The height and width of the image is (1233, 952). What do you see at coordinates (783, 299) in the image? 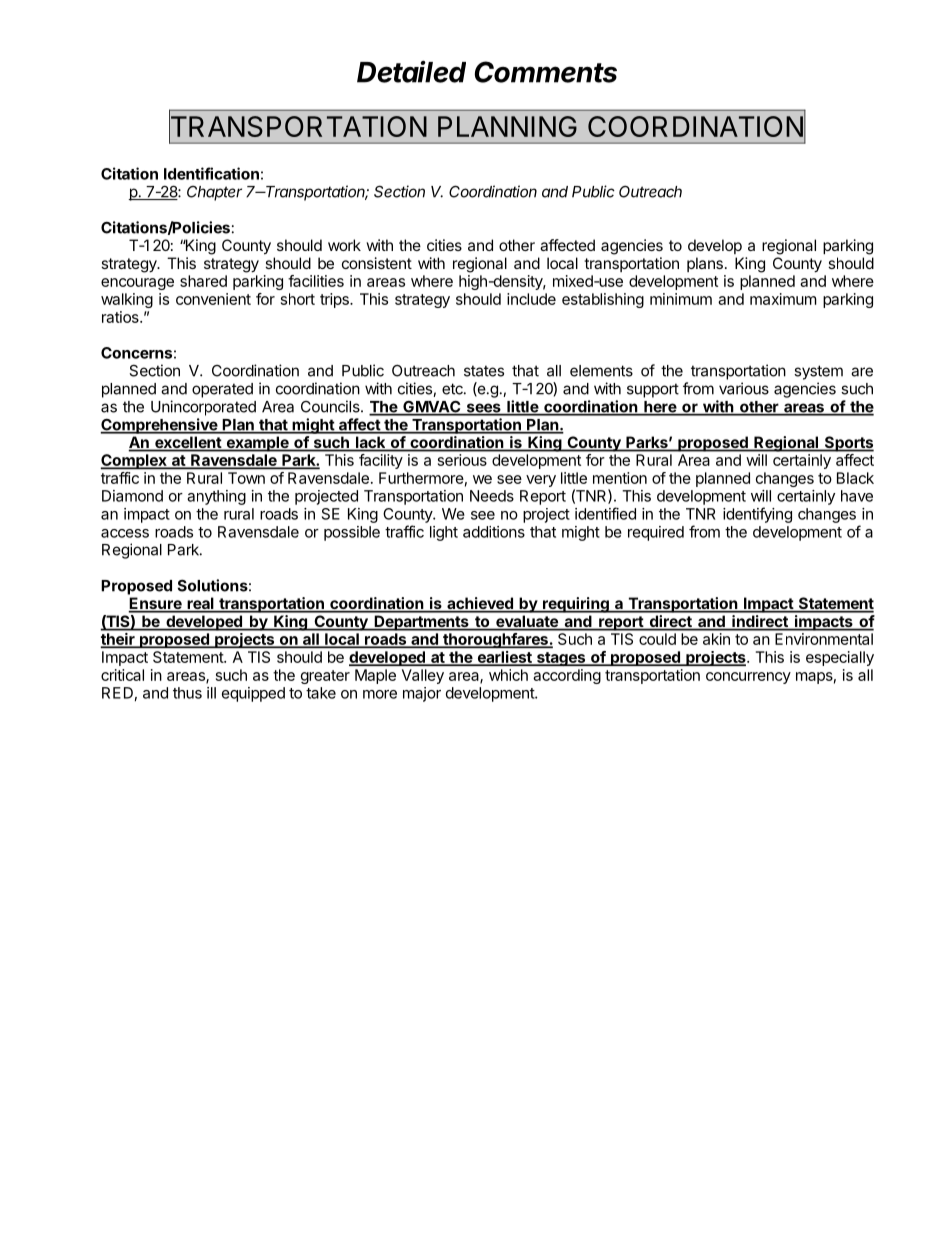
I see `maximum` at bounding box center [783, 299].
